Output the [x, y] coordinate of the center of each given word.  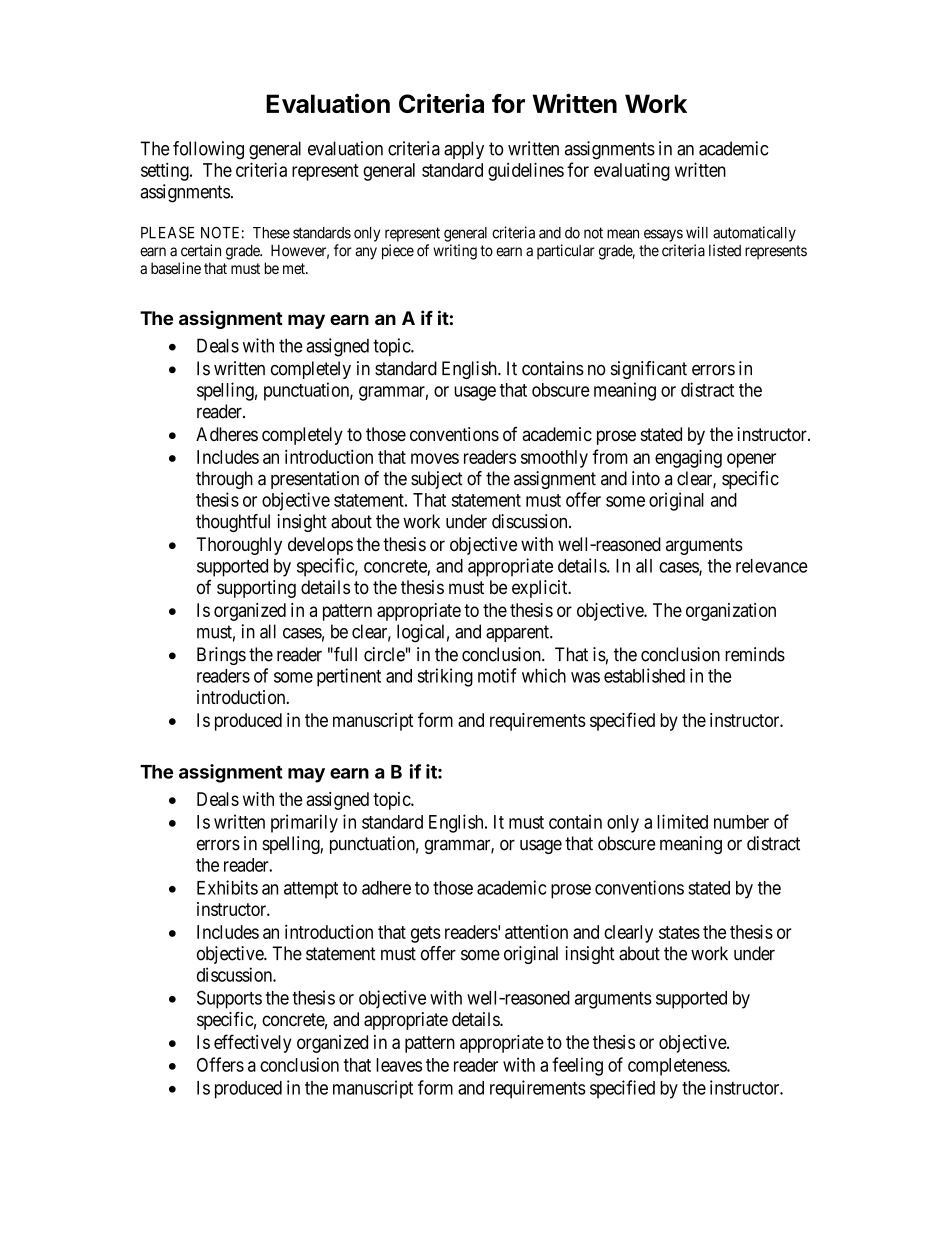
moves [435, 458]
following [208, 150]
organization [731, 612]
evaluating [632, 171]
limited [682, 821]
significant [649, 370]
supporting [256, 589]
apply [464, 150]
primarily [304, 823]
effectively [253, 1043]
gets [426, 934]
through [224, 480]
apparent [518, 633]
